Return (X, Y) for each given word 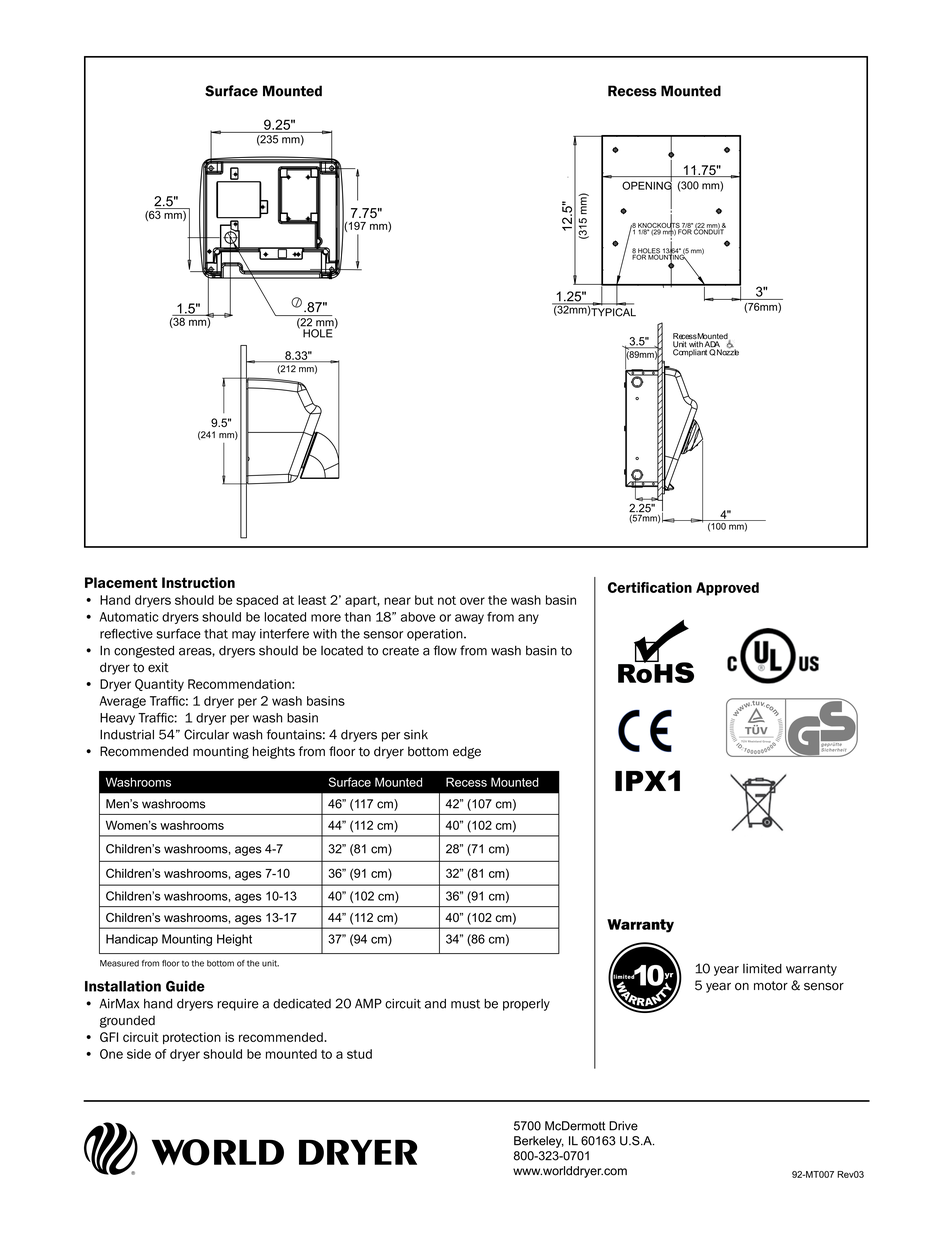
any (528, 619)
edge (467, 752)
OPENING (647, 185)
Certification (650, 587)
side (139, 1054)
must (465, 1004)
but (424, 600)
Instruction (198, 582)
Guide (185, 986)
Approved (727, 589)
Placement (121, 582)
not (447, 600)
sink (416, 735)
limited (762, 969)
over (472, 601)
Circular (206, 734)
